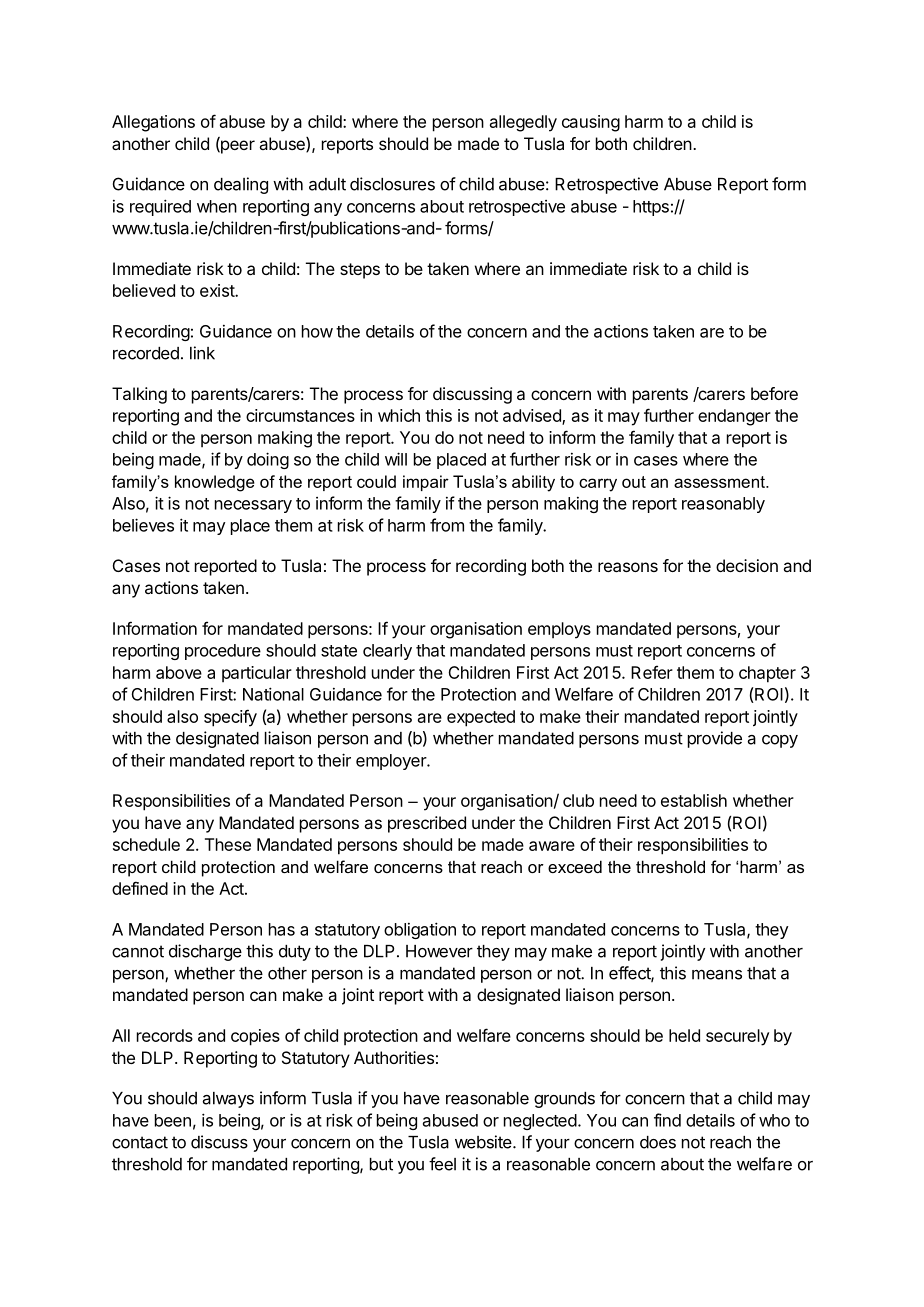 Image resolution: width=924 pixels, height=1307 pixels. What do you see at coordinates (667, 1120) in the page?
I see `find` at bounding box center [667, 1120].
